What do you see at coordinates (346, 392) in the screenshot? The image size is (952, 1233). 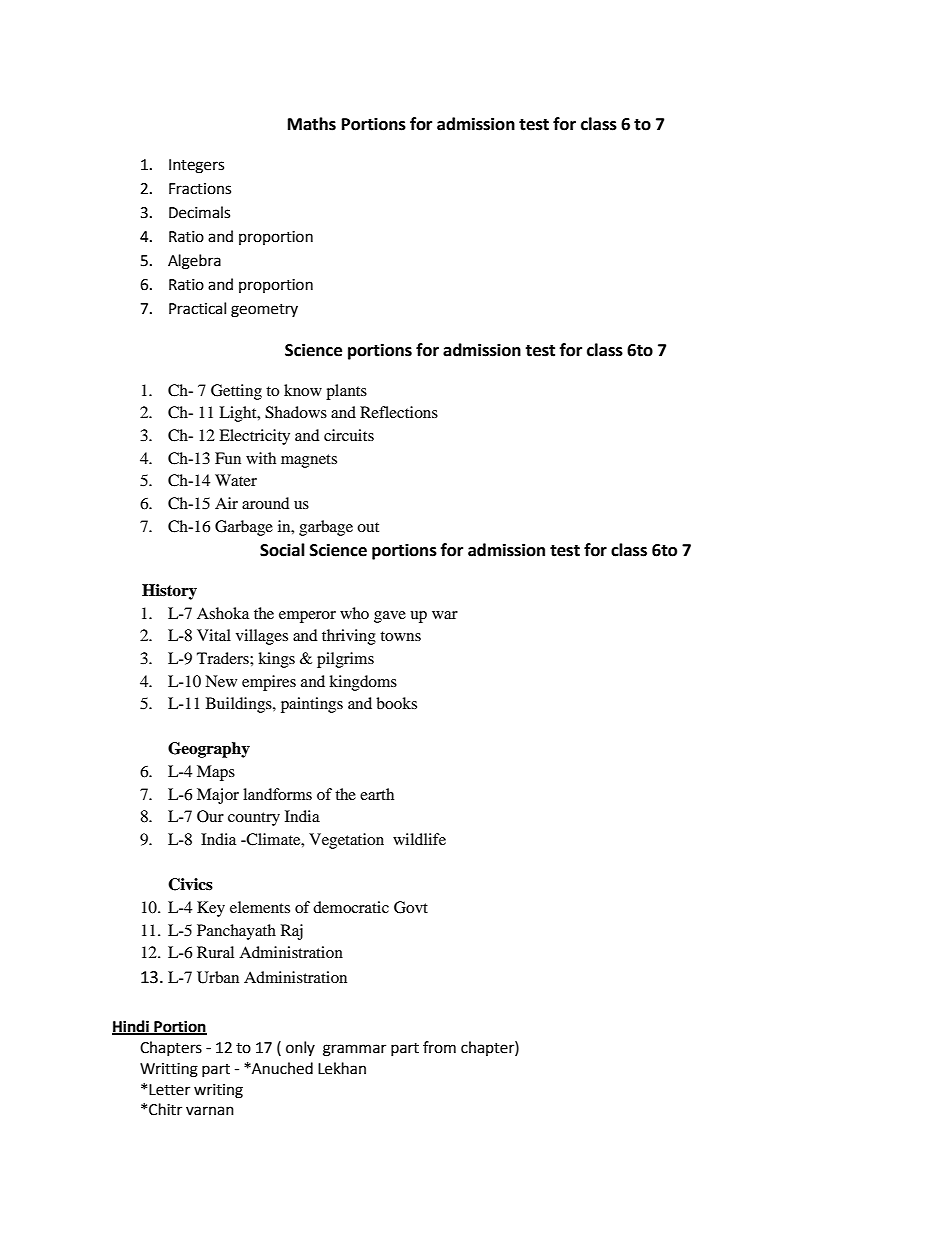 I see `plants` at bounding box center [346, 392].
